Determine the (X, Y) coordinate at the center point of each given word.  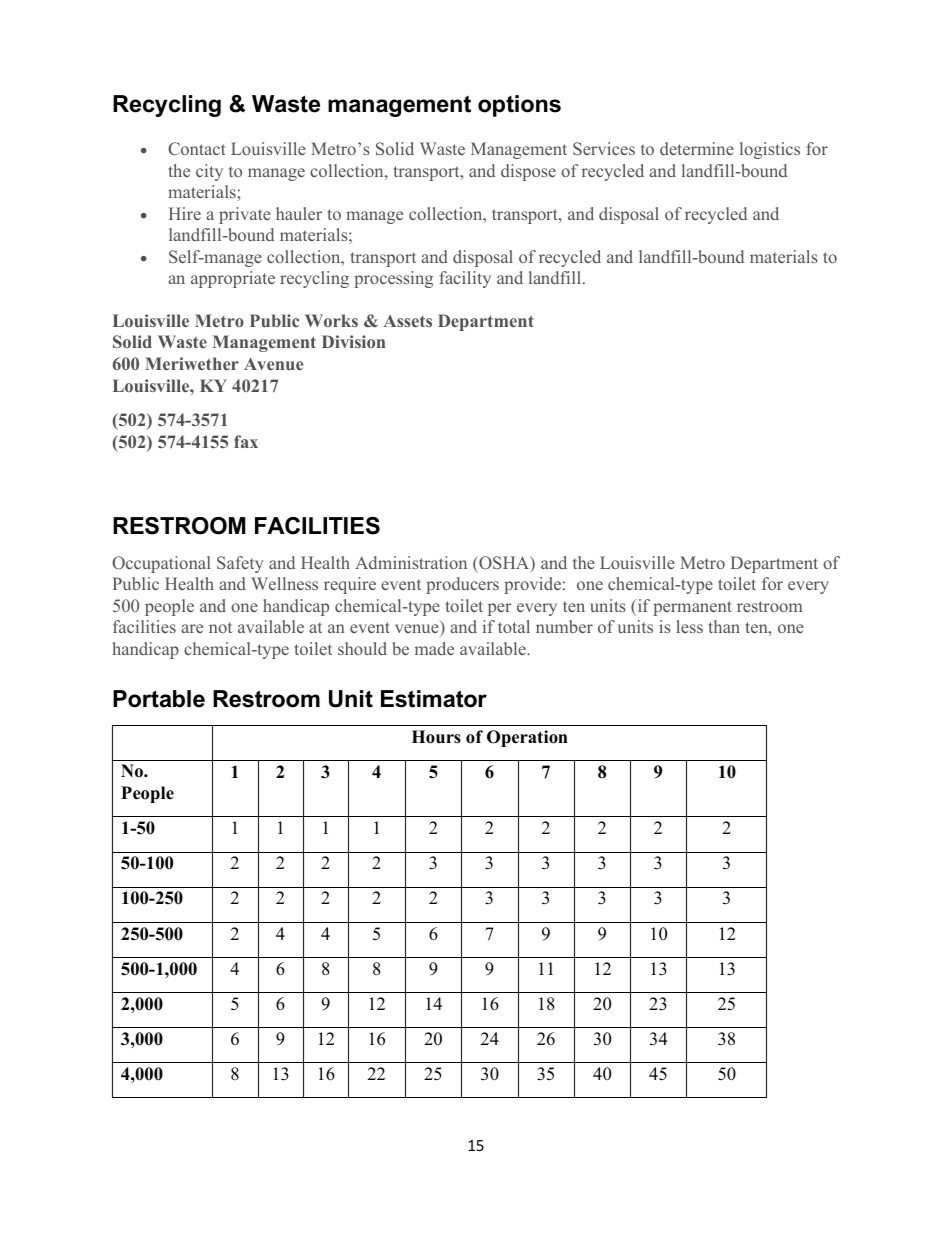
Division (353, 341)
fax (246, 441)
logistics (770, 150)
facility (465, 279)
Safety (240, 564)
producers (462, 585)
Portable (159, 699)
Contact (197, 148)
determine (697, 148)
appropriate (233, 279)
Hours (436, 737)
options (519, 106)
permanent (692, 608)
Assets (408, 321)
